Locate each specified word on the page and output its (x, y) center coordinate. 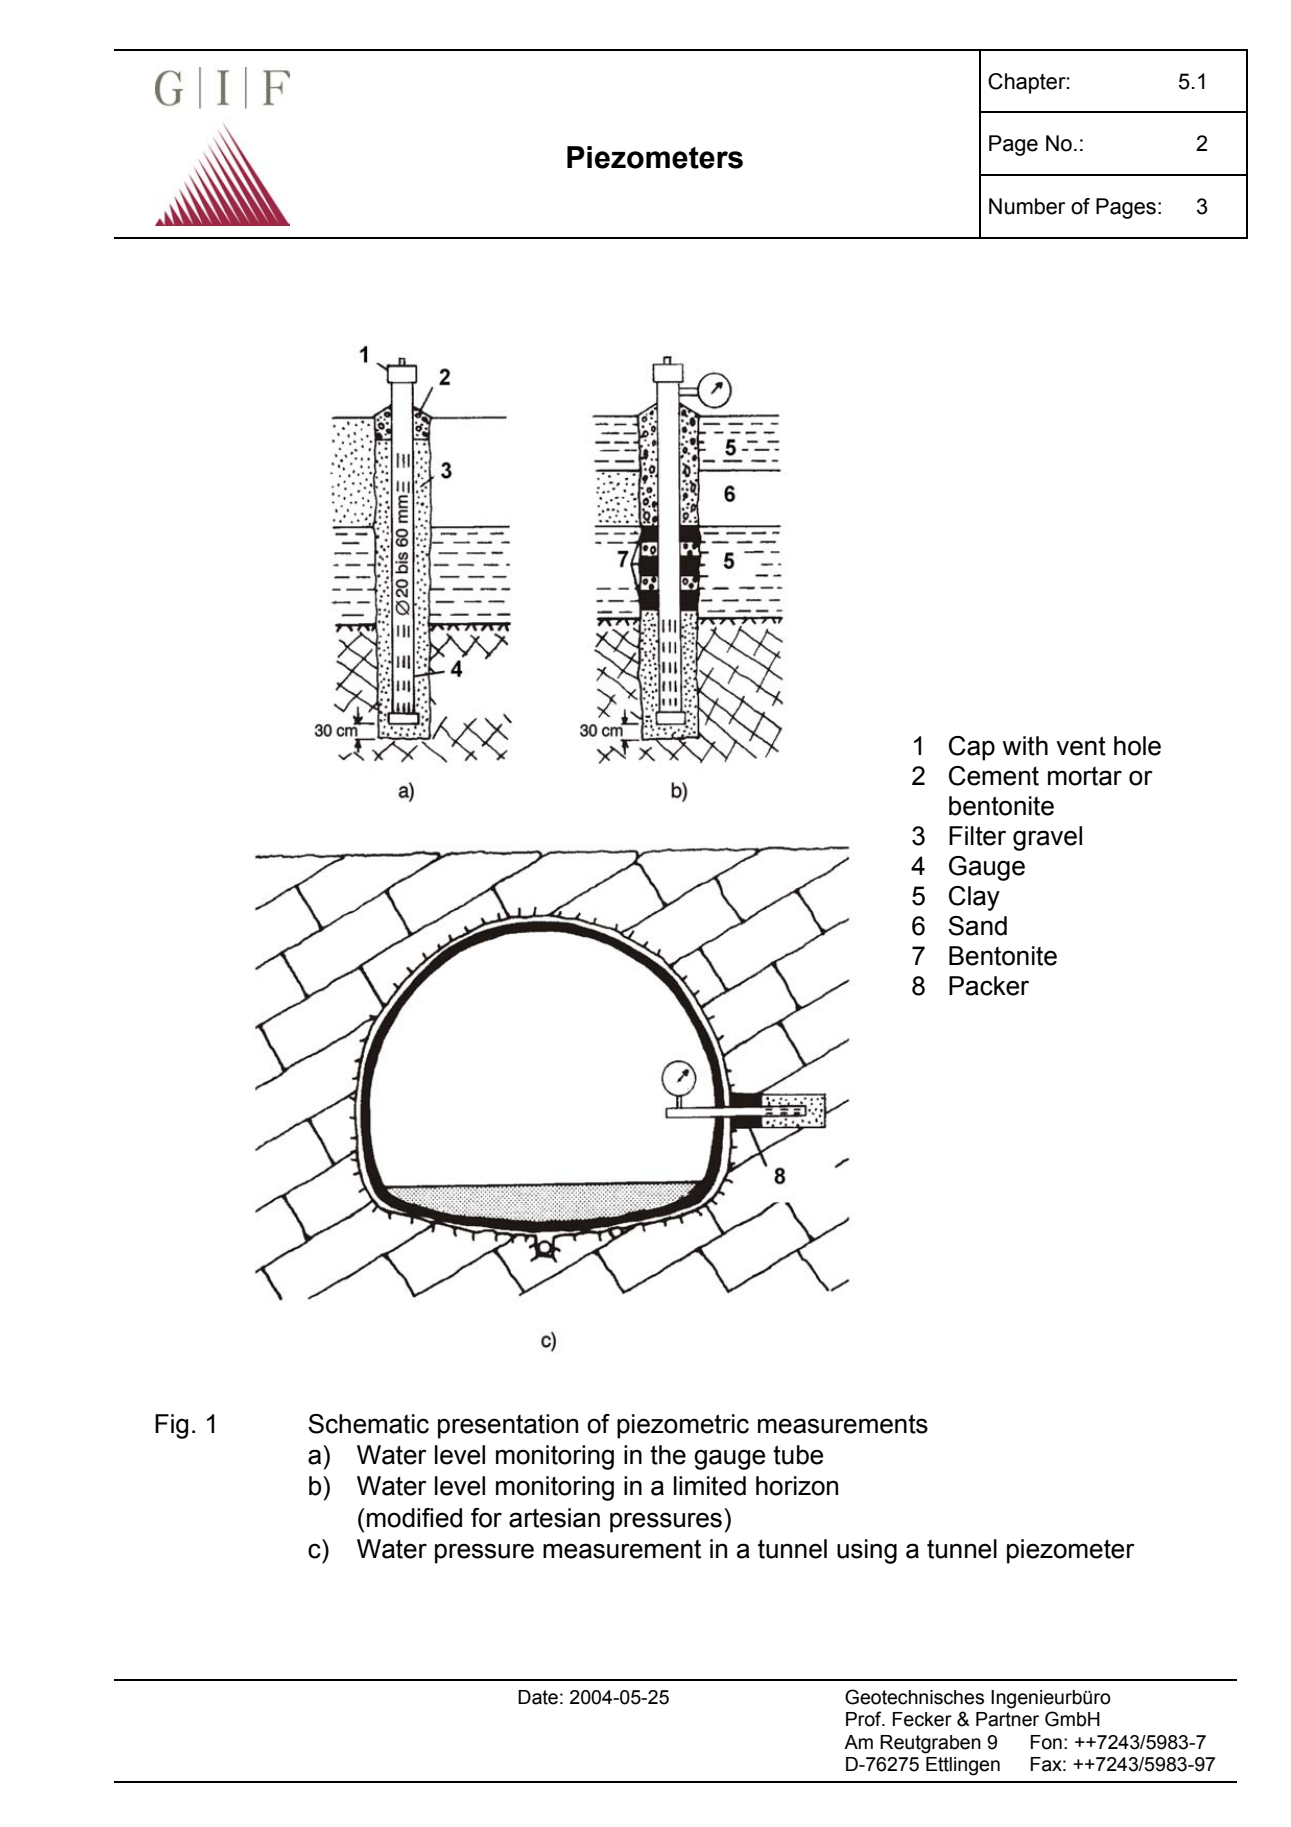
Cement (994, 776)
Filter (977, 836)
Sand (977, 926)
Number (1027, 206)
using (867, 1551)
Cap (972, 748)
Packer (989, 986)
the (668, 1455)
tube (798, 1455)
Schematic (368, 1424)
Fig (172, 1426)
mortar (1085, 776)
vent (1081, 746)
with (1025, 746)
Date (538, 1697)
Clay (974, 898)
